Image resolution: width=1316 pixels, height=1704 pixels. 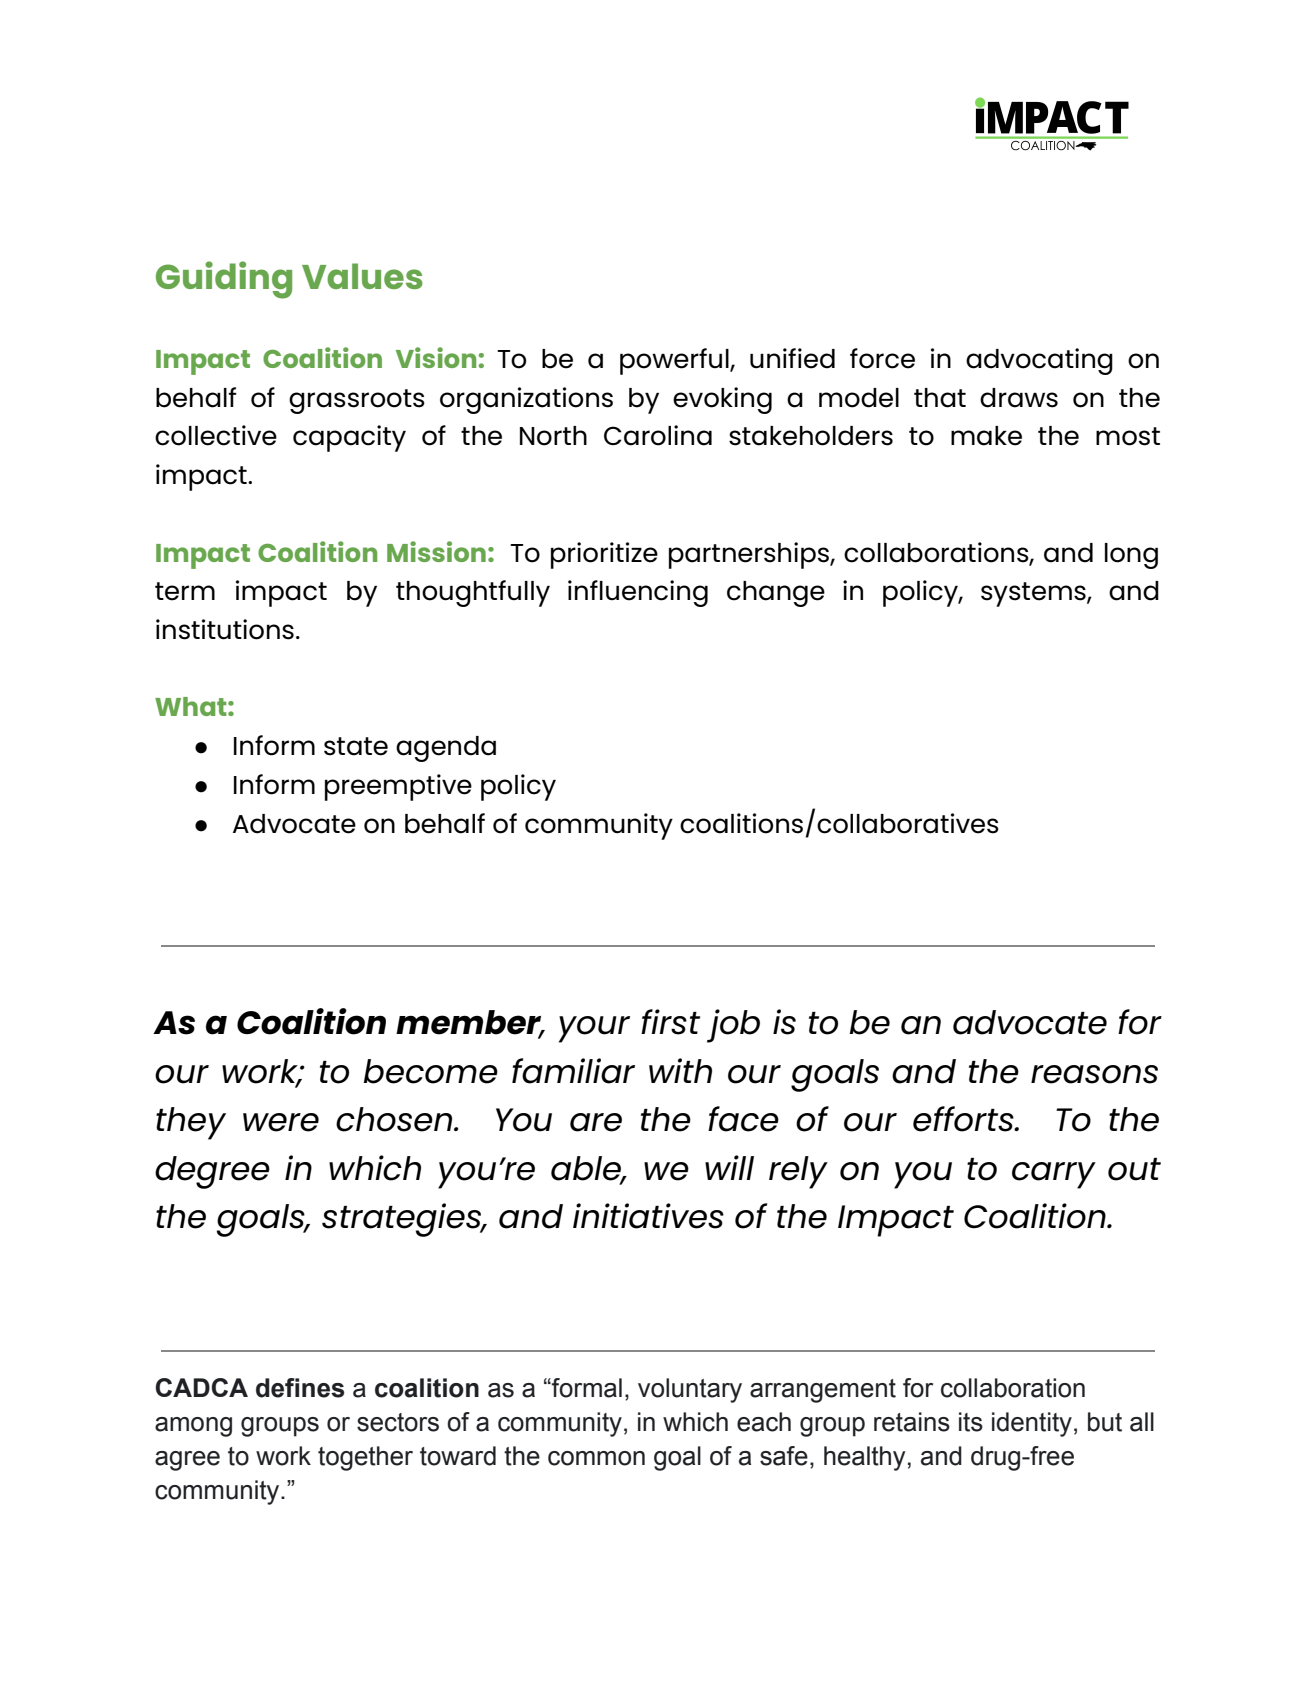 What do you see at coordinates (1094, 1074) in the screenshot?
I see `reasons` at bounding box center [1094, 1074].
